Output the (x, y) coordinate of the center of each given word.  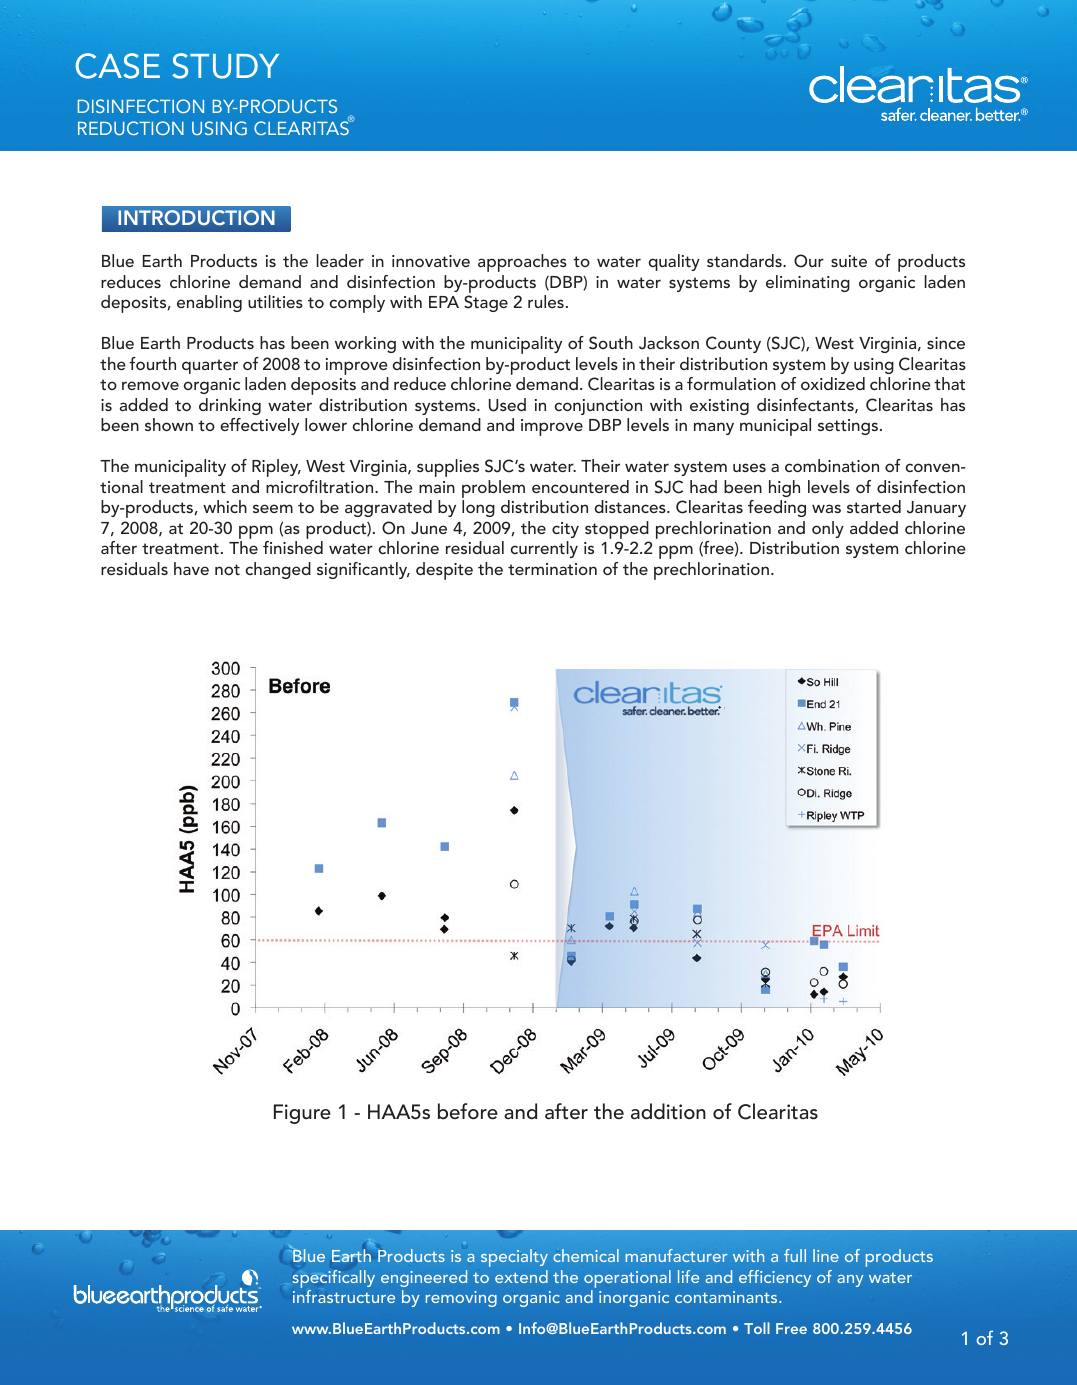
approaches (522, 263)
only (828, 529)
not (227, 569)
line (826, 1255)
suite (849, 261)
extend (521, 1276)
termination (552, 569)
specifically (333, 1280)
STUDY (225, 66)
